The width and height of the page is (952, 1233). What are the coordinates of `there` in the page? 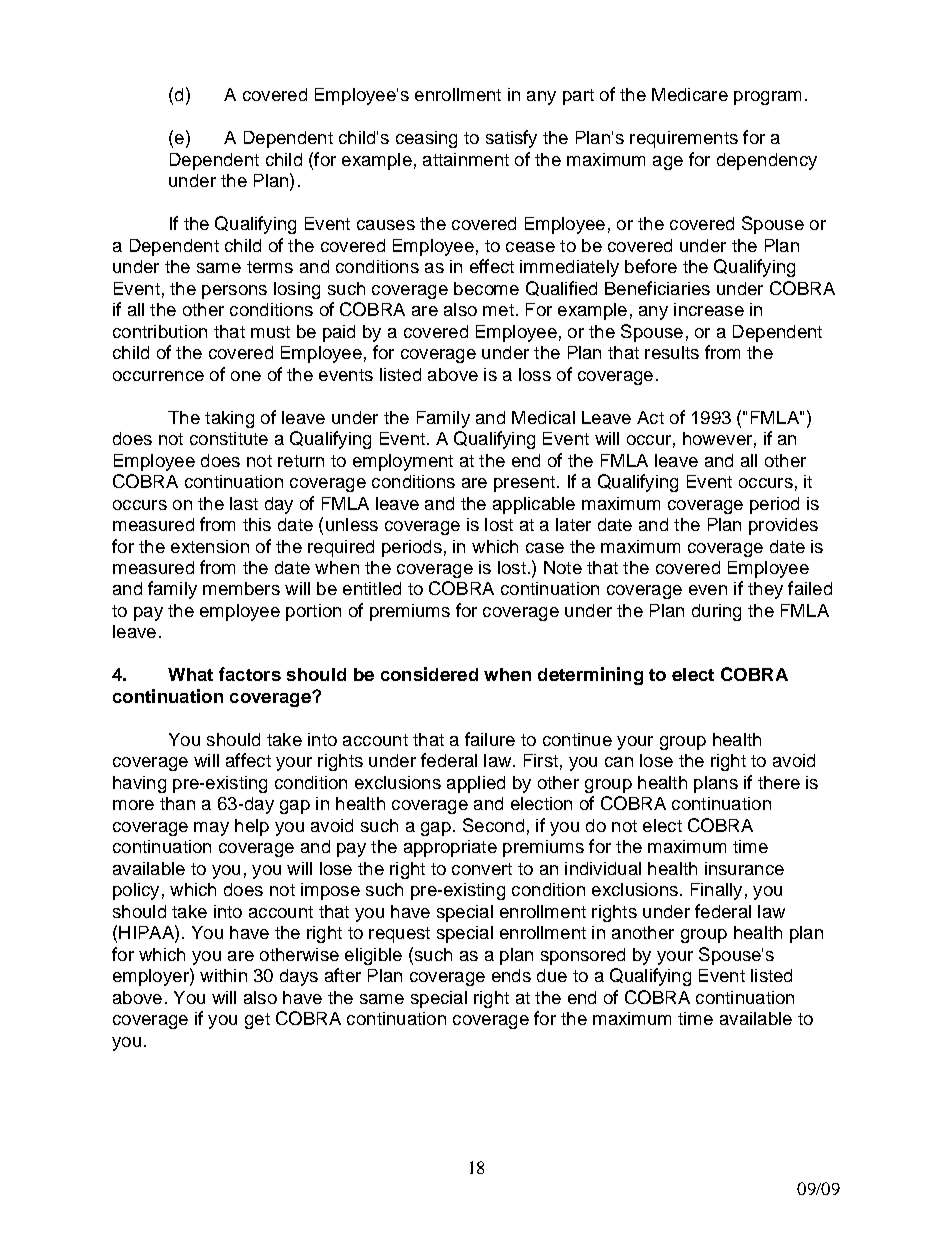 It's located at (779, 782).
